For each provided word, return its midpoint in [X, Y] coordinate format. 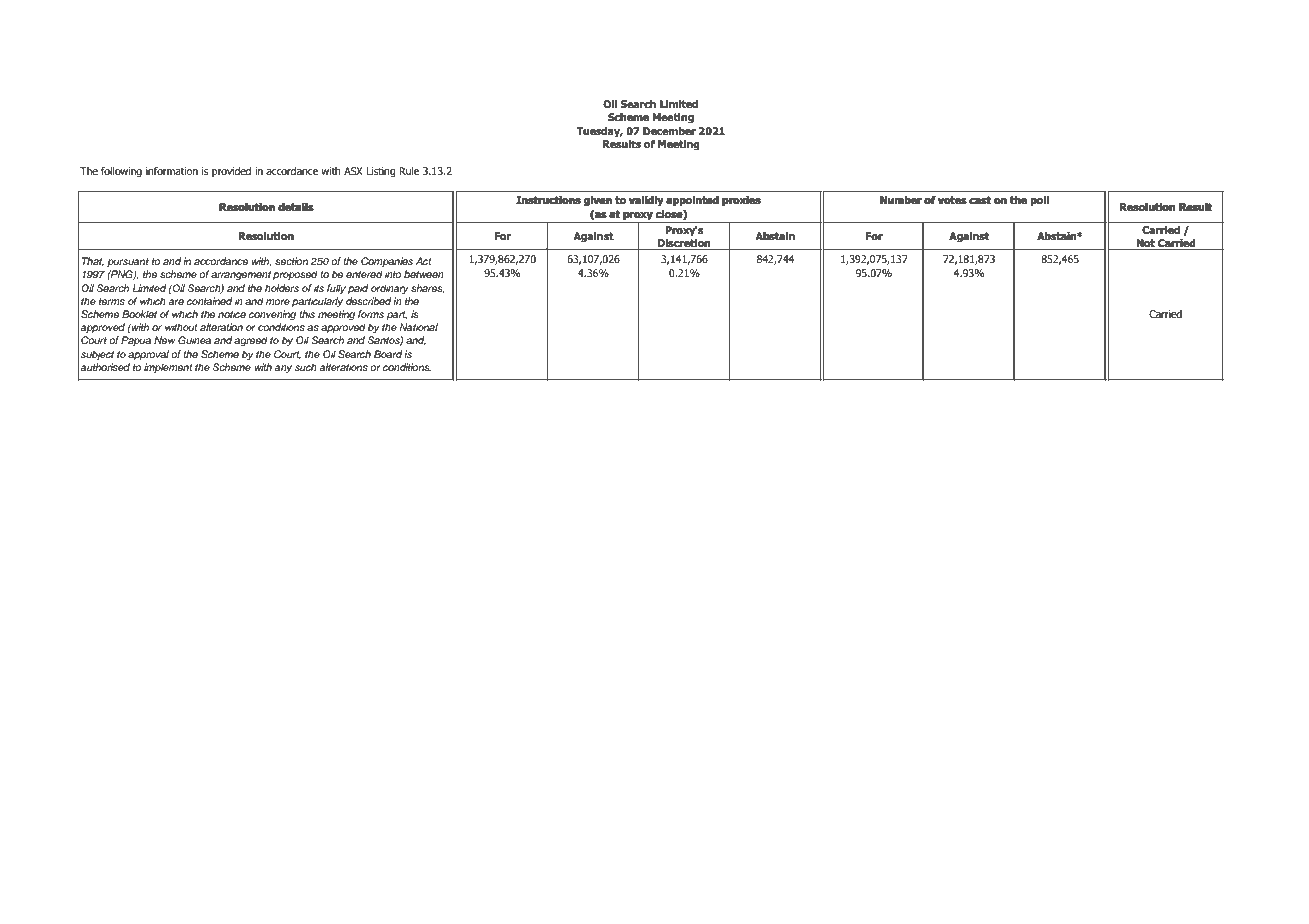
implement [168, 368]
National [418, 327]
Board [388, 354]
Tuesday [599, 132]
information [172, 171]
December [669, 131]
